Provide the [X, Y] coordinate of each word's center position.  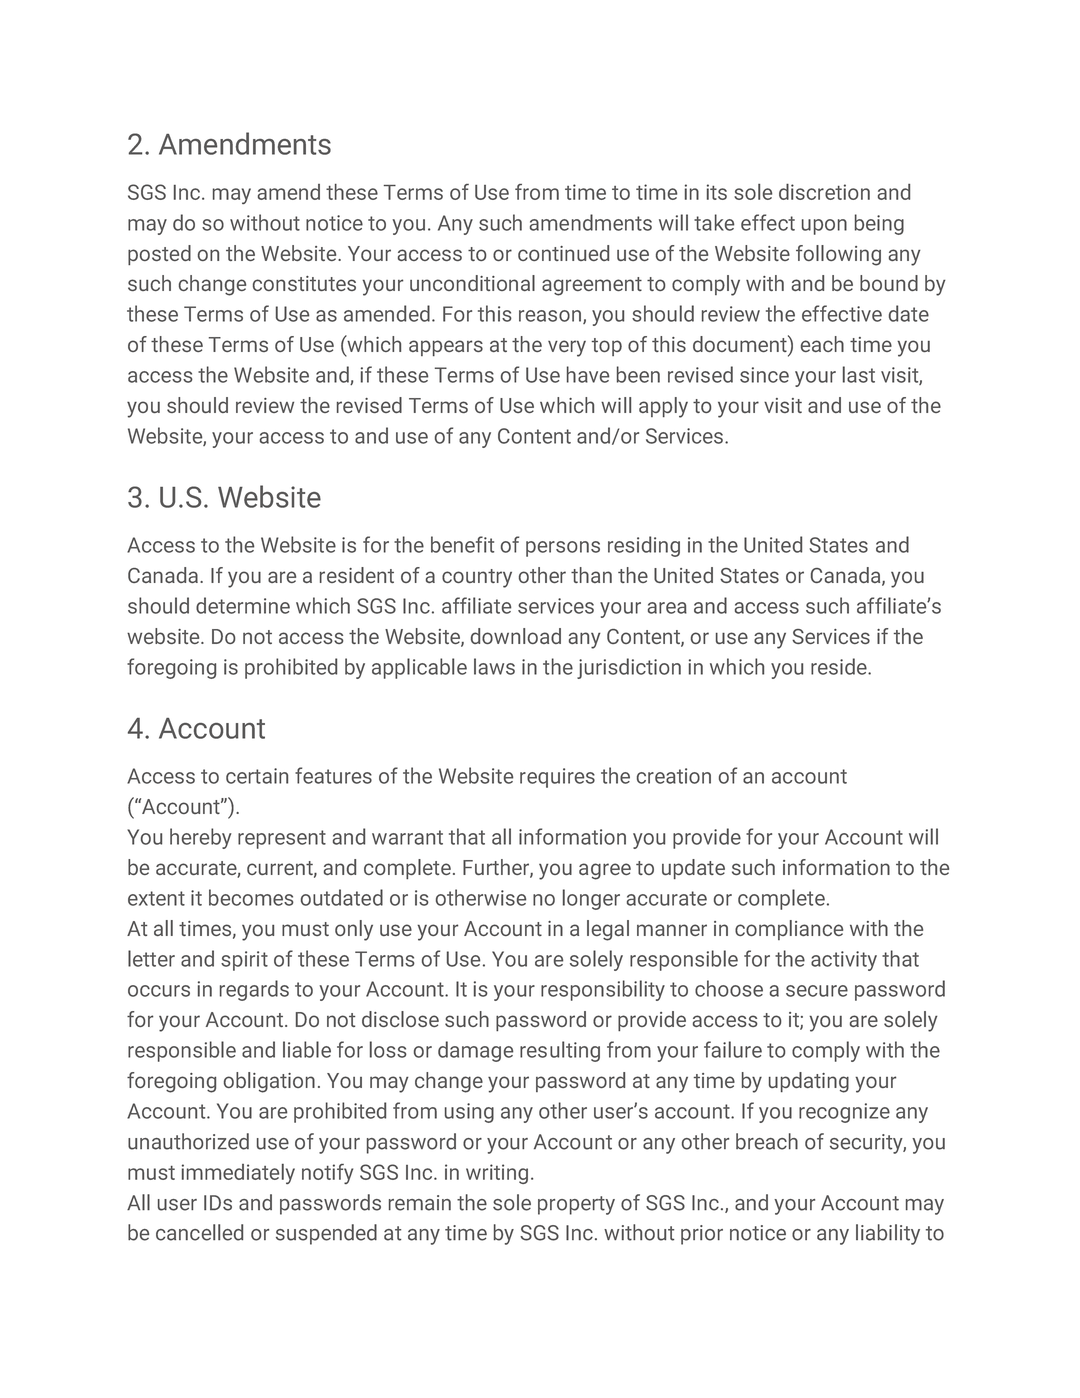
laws [494, 666]
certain [257, 776]
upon [824, 227]
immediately [238, 1174]
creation [674, 776]
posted [159, 255]
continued [563, 253]
